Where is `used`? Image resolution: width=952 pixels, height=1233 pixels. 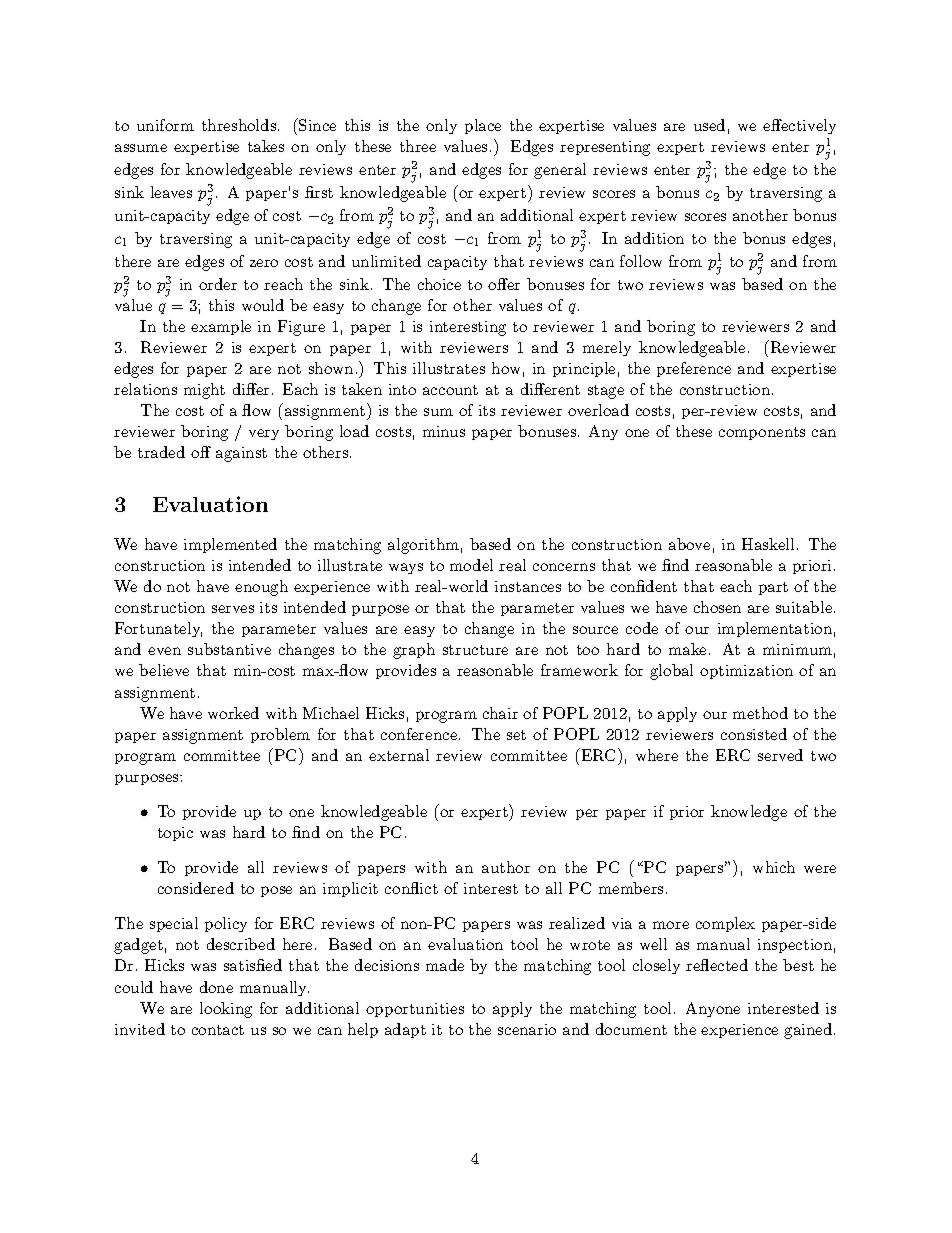
used is located at coordinates (709, 125).
